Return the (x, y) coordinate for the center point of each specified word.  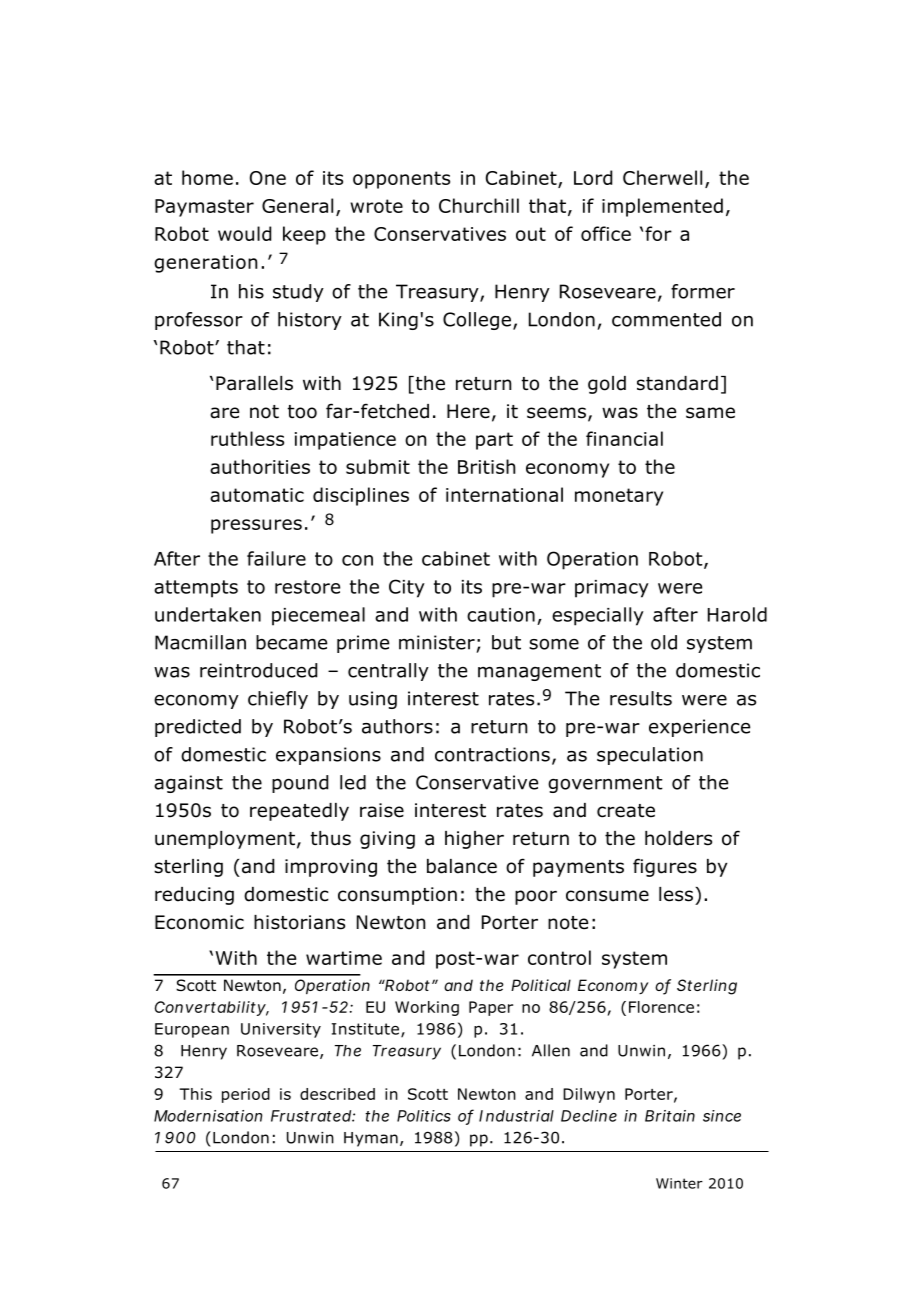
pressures (256, 526)
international (504, 494)
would (244, 233)
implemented (662, 207)
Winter (679, 1183)
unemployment (225, 840)
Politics (424, 1116)
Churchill (479, 205)
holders (678, 838)
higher (474, 840)
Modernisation (208, 1116)
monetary (619, 497)
